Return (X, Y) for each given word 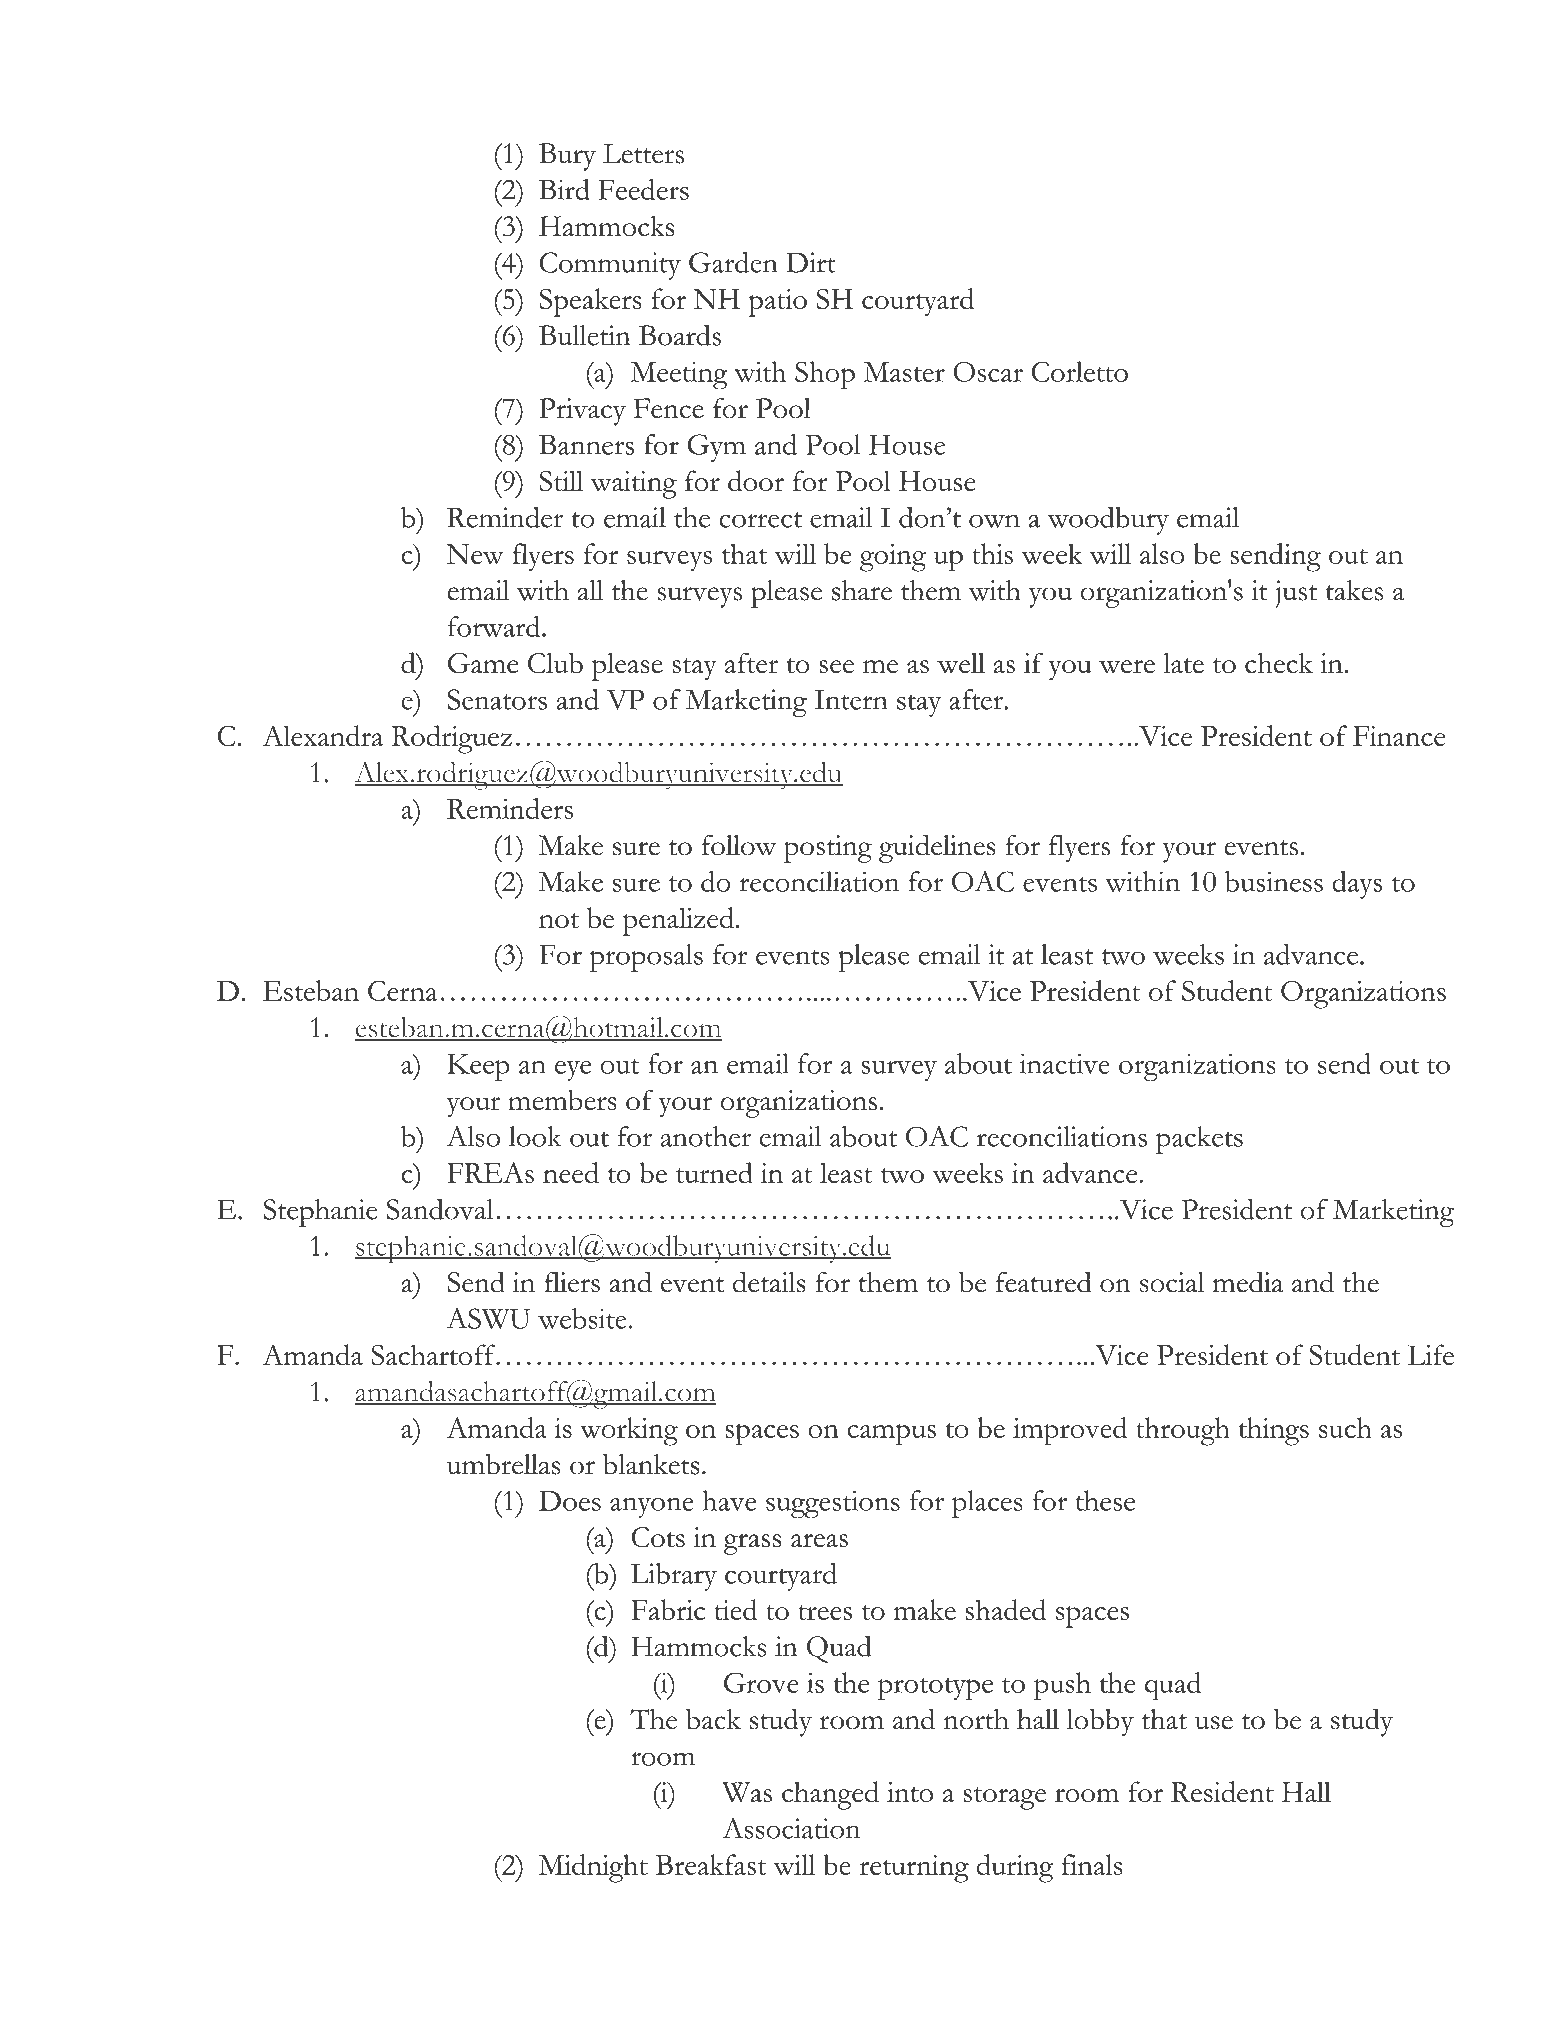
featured (1044, 1282)
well (961, 663)
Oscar (988, 372)
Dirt (810, 262)
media (1248, 1282)
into (910, 1792)
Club (555, 663)
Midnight (593, 1868)
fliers (572, 1282)
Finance (1399, 736)
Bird (564, 189)
